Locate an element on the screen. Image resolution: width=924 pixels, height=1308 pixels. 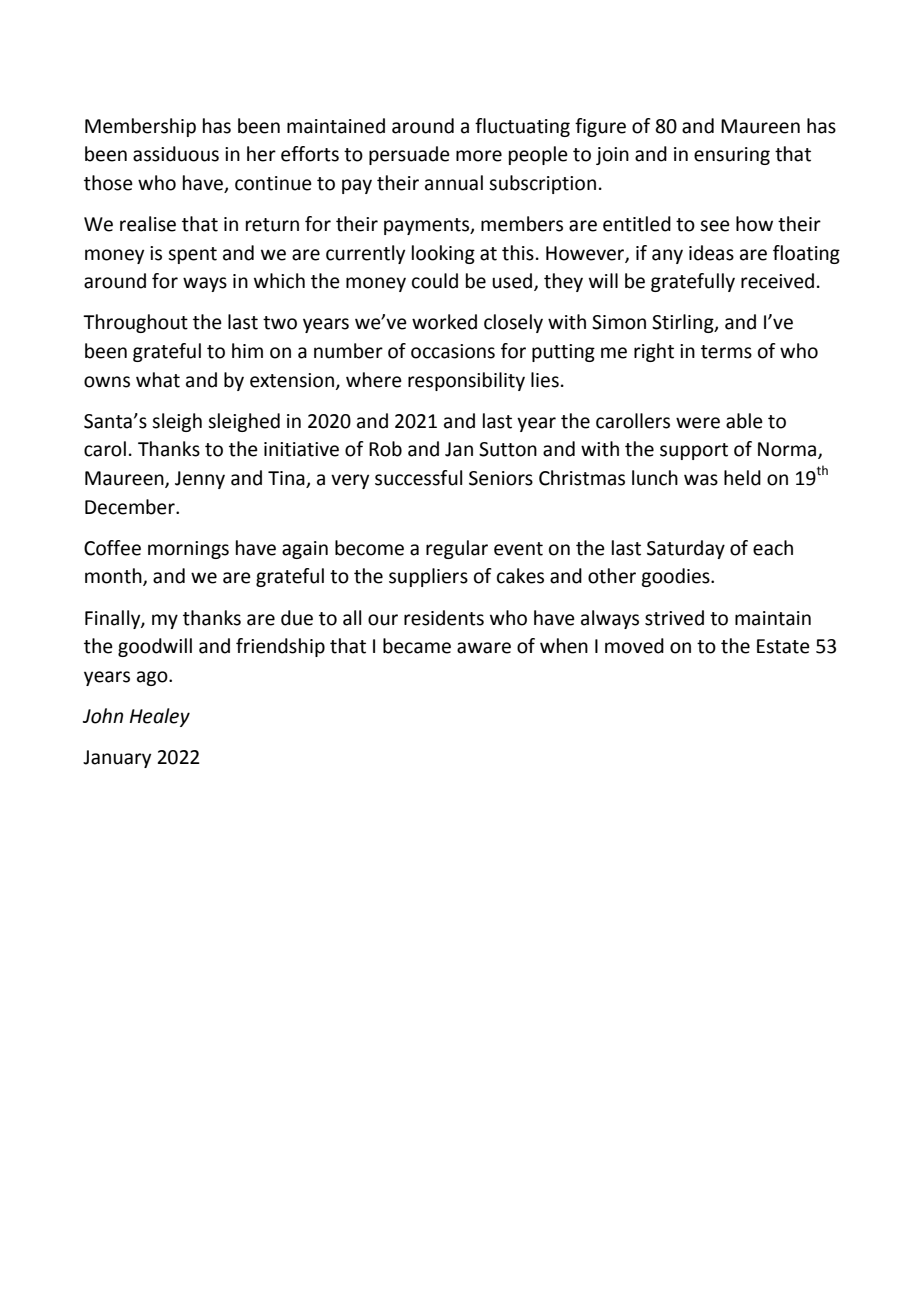
more is located at coordinates (479, 156).
